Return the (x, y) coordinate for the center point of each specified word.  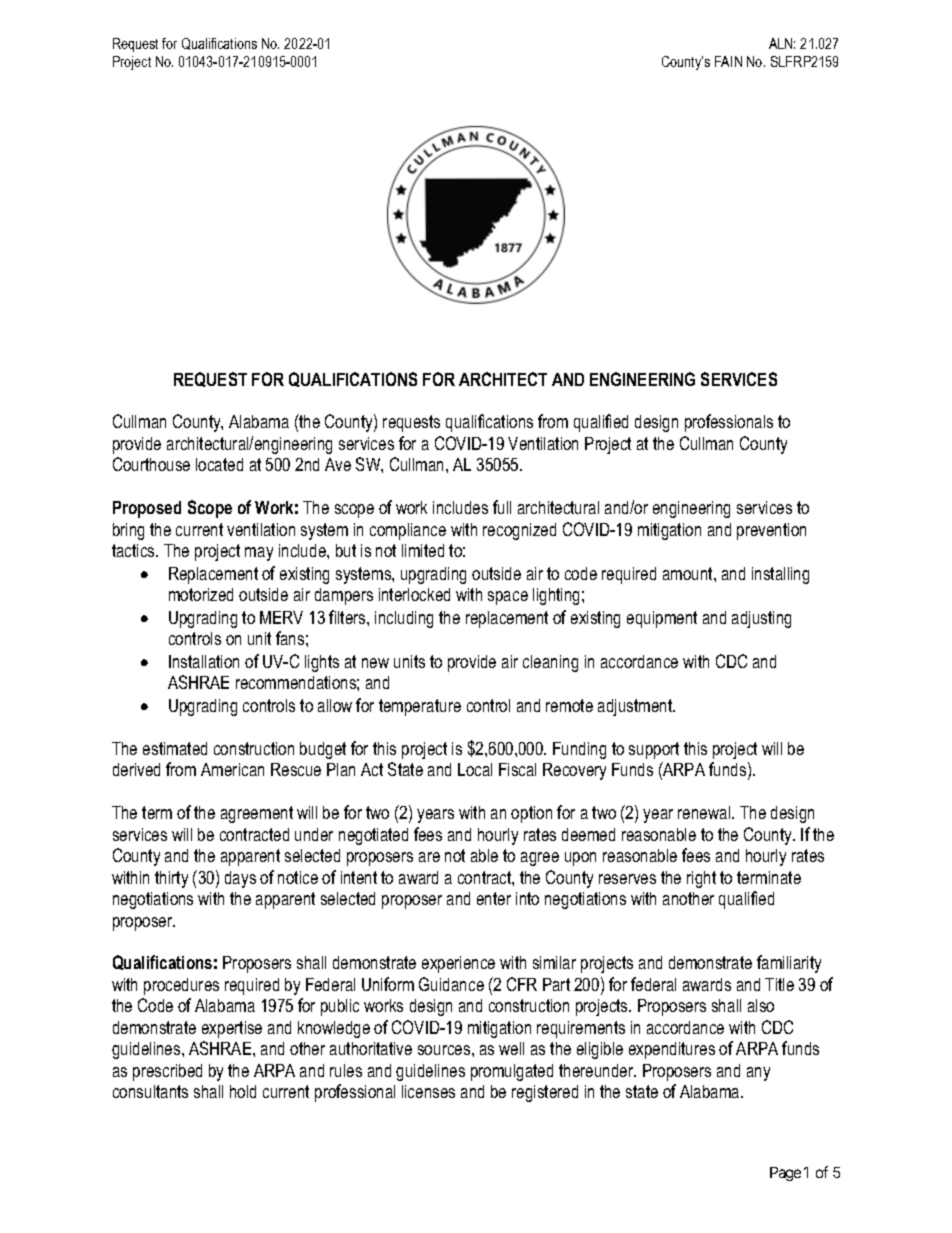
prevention (771, 531)
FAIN (728, 61)
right (701, 879)
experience (458, 964)
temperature (420, 707)
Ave (338, 464)
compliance (408, 531)
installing (780, 575)
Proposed (147, 509)
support (654, 750)
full (502, 507)
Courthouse (151, 464)
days (240, 879)
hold (243, 1091)
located (219, 464)
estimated (175, 748)
